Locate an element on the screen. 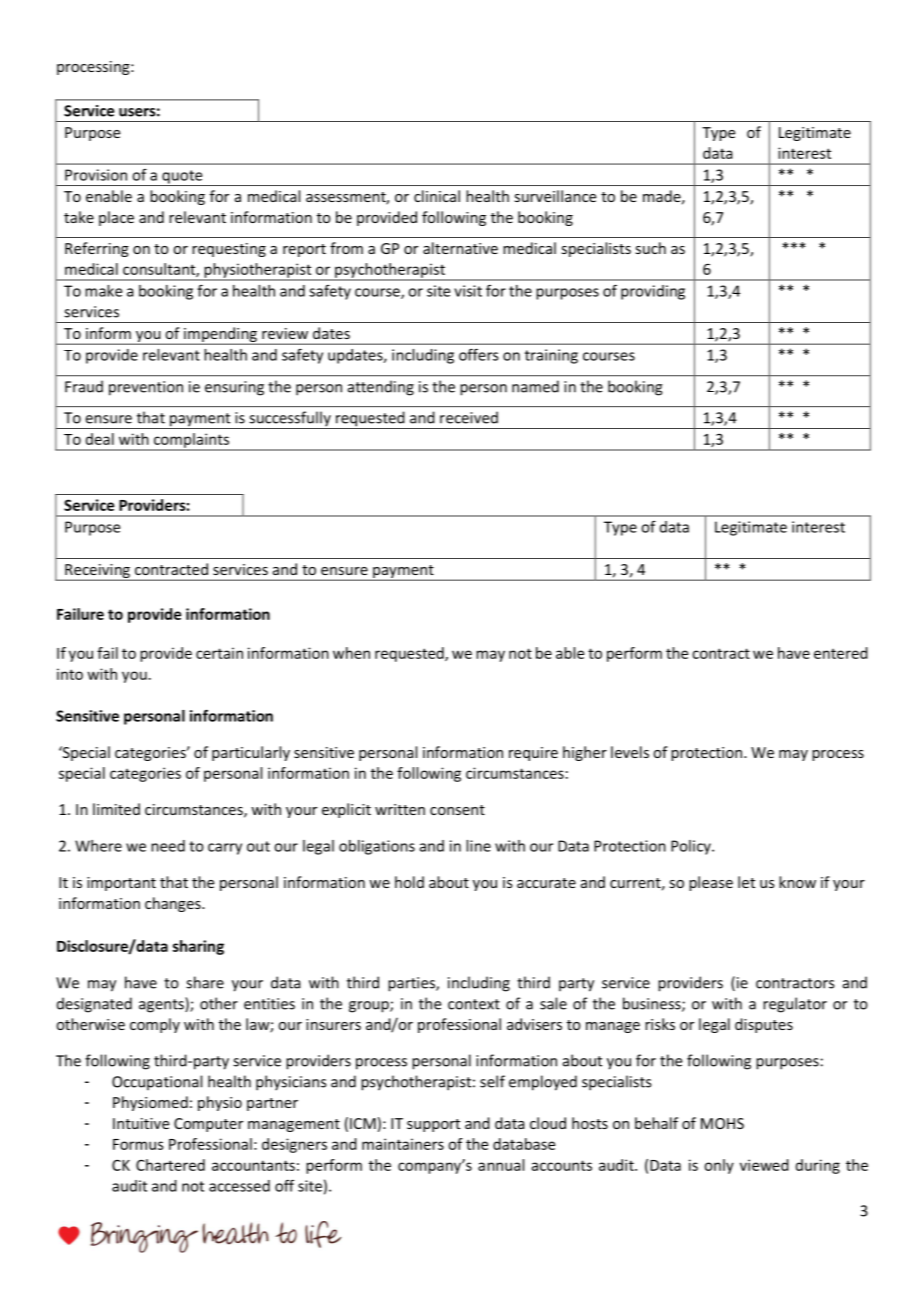 The image size is (924, 1308). changes is located at coordinates (174, 904).
